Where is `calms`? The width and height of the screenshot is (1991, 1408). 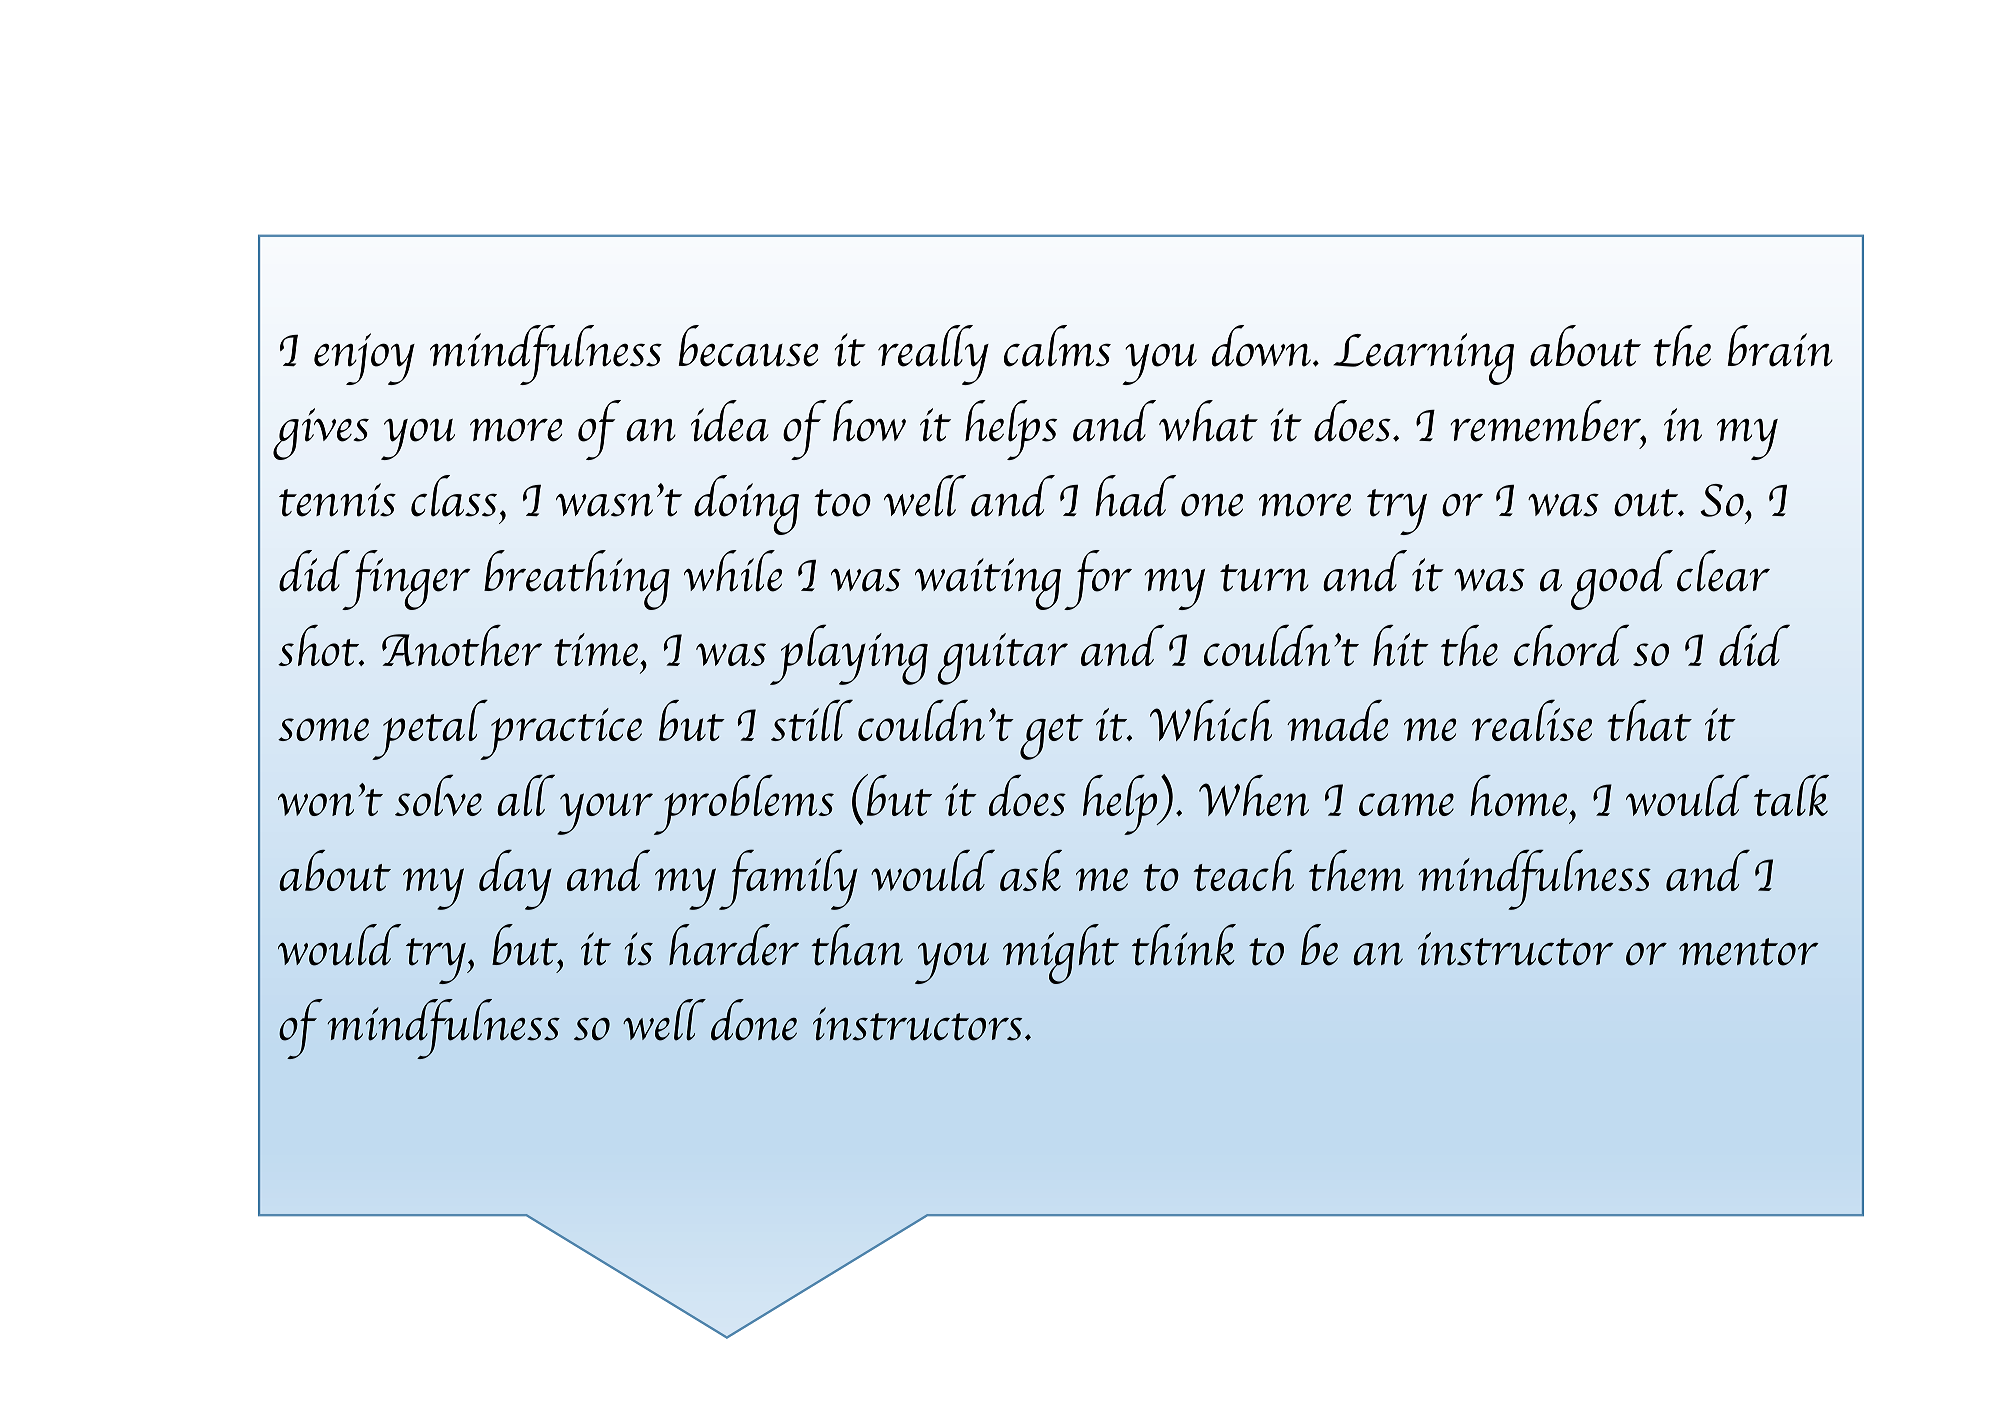
calms is located at coordinates (1057, 346).
